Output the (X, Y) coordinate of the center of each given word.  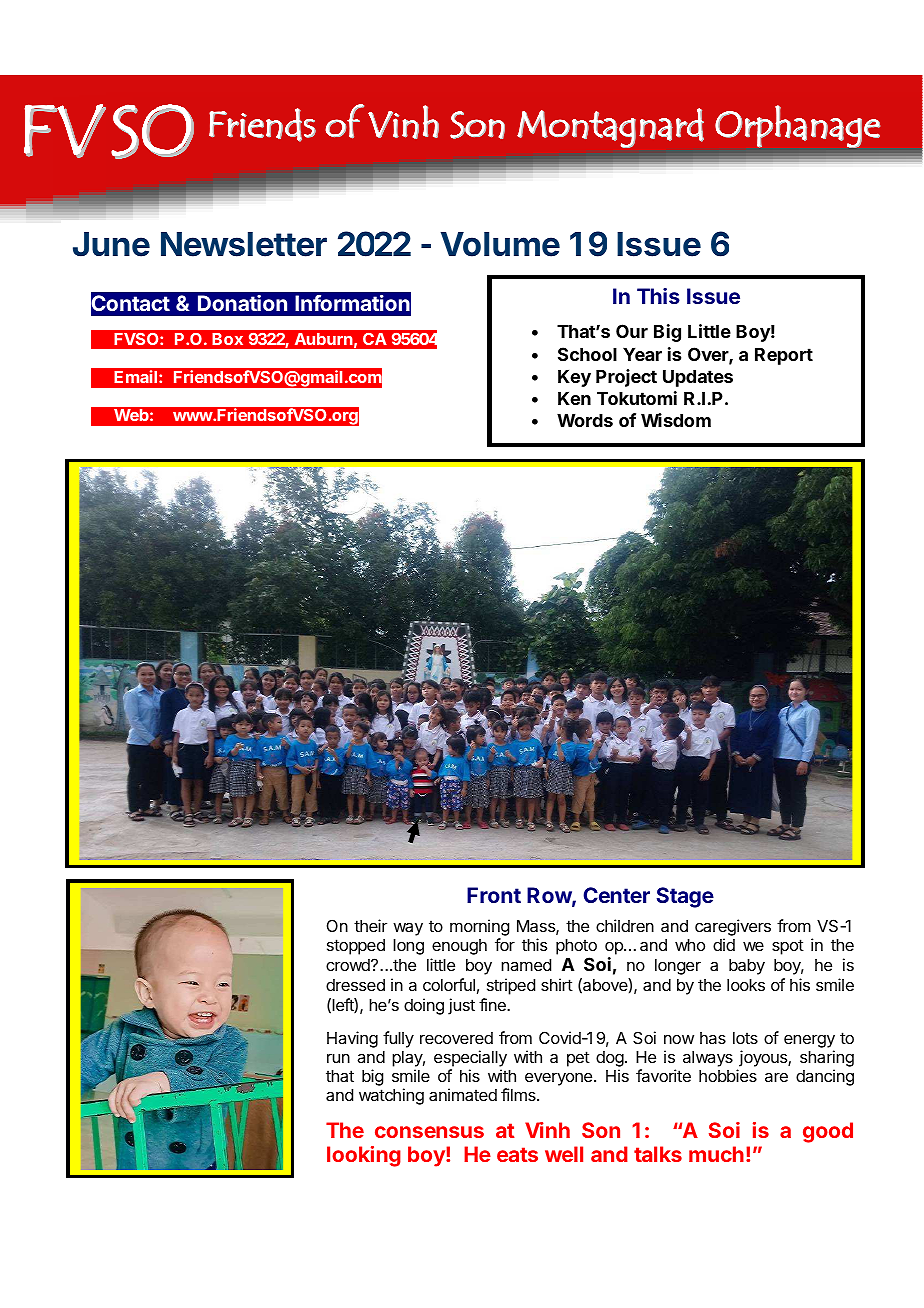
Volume (500, 244)
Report (784, 356)
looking (364, 1156)
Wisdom (676, 420)
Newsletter (244, 244)
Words (585, 420)
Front (494, 895)
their (370, 925)
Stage (685, 897)
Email (137, 376)
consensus (429, 1132)
